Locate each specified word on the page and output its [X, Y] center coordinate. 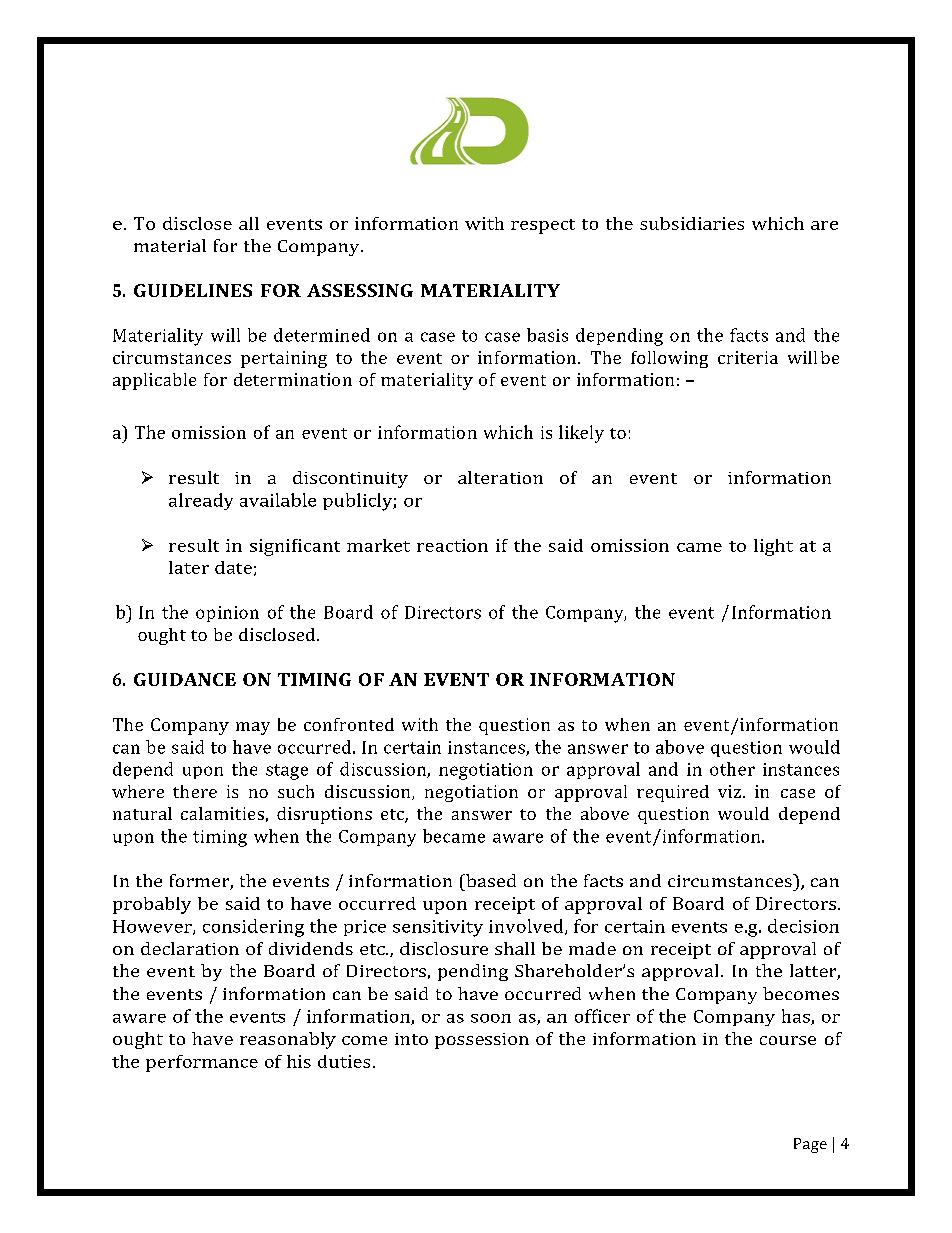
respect [543, 226]
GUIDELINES [193, 290]
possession [482, 1041]
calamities [222, 813]
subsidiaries [692, 223]
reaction [452, 545]
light [773, 547]
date [233, 567]
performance [202, 1063]
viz [729, 791]
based [490, 880]
